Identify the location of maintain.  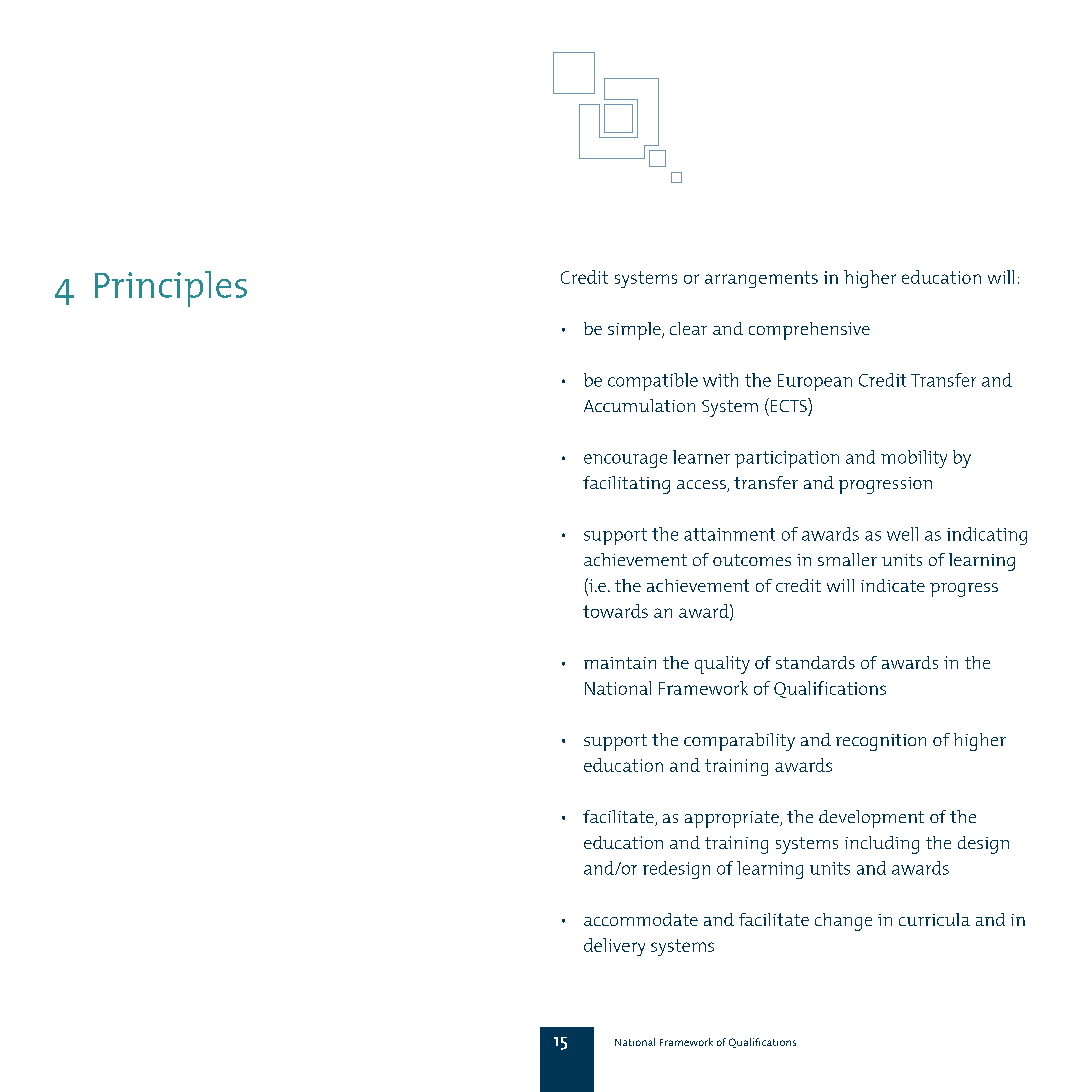
(620, 663).
